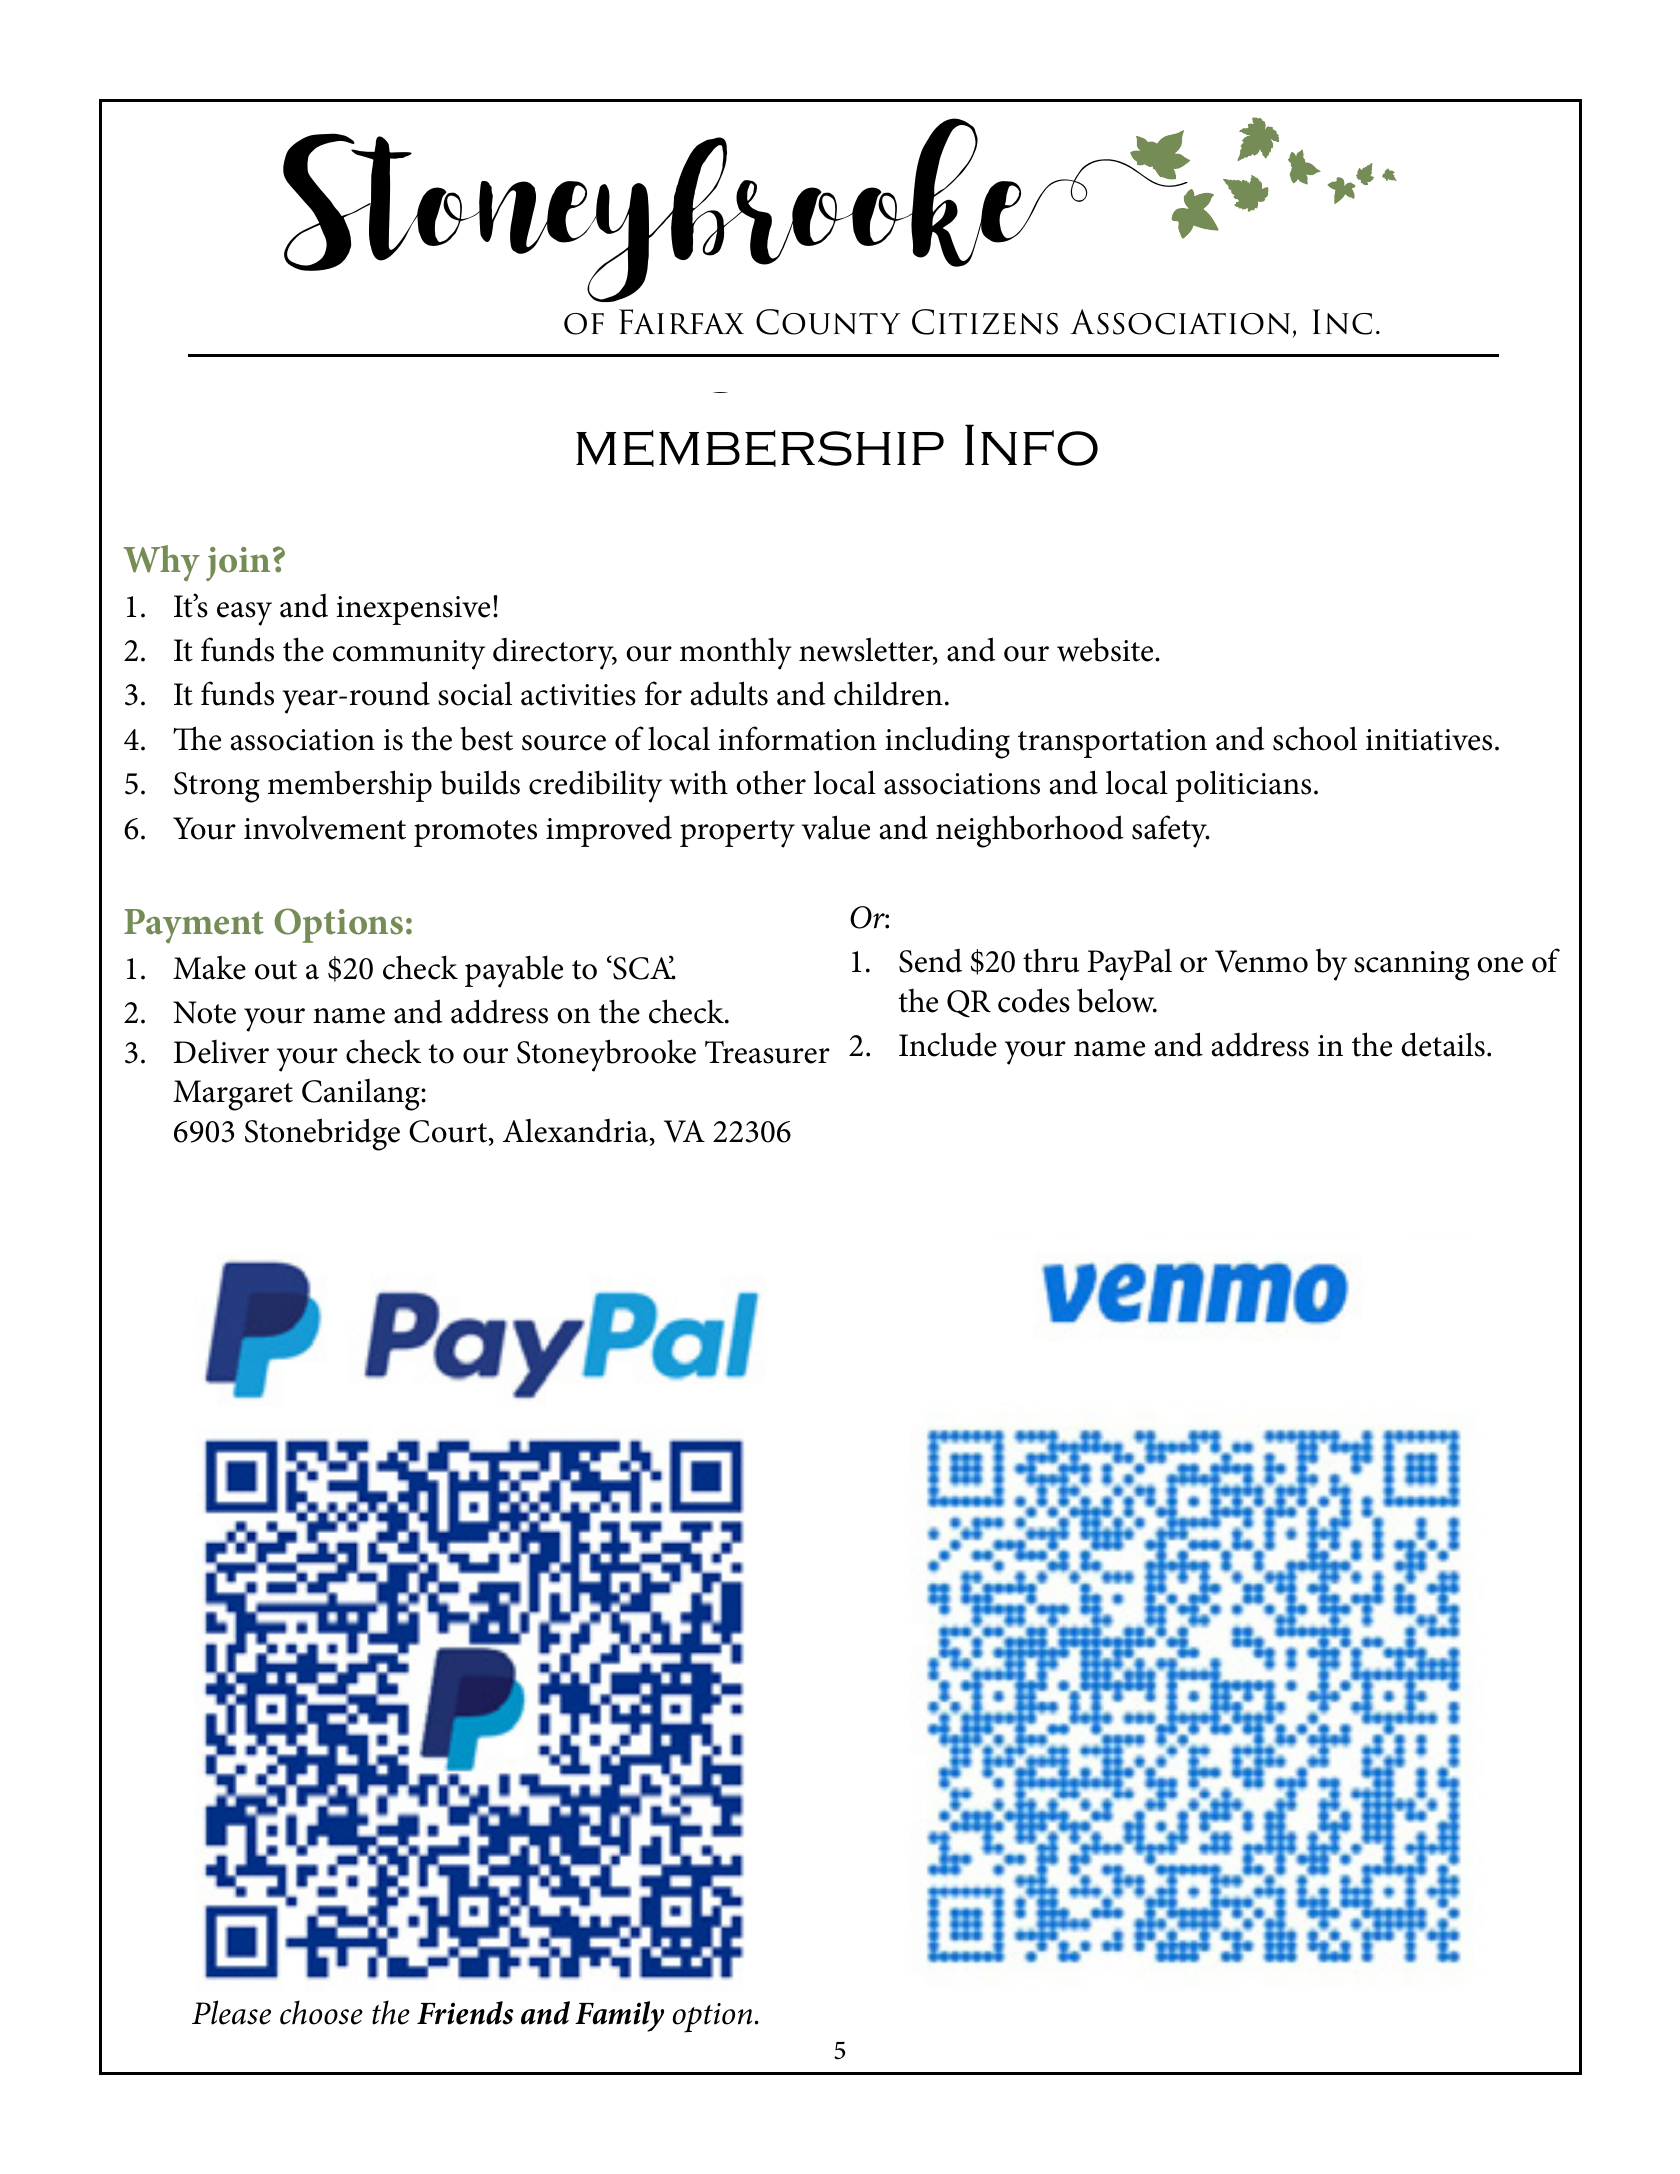  What do you see at coordinates (238, 564) in the screenshot?
I see `join` at bounding box center [238, 564].
